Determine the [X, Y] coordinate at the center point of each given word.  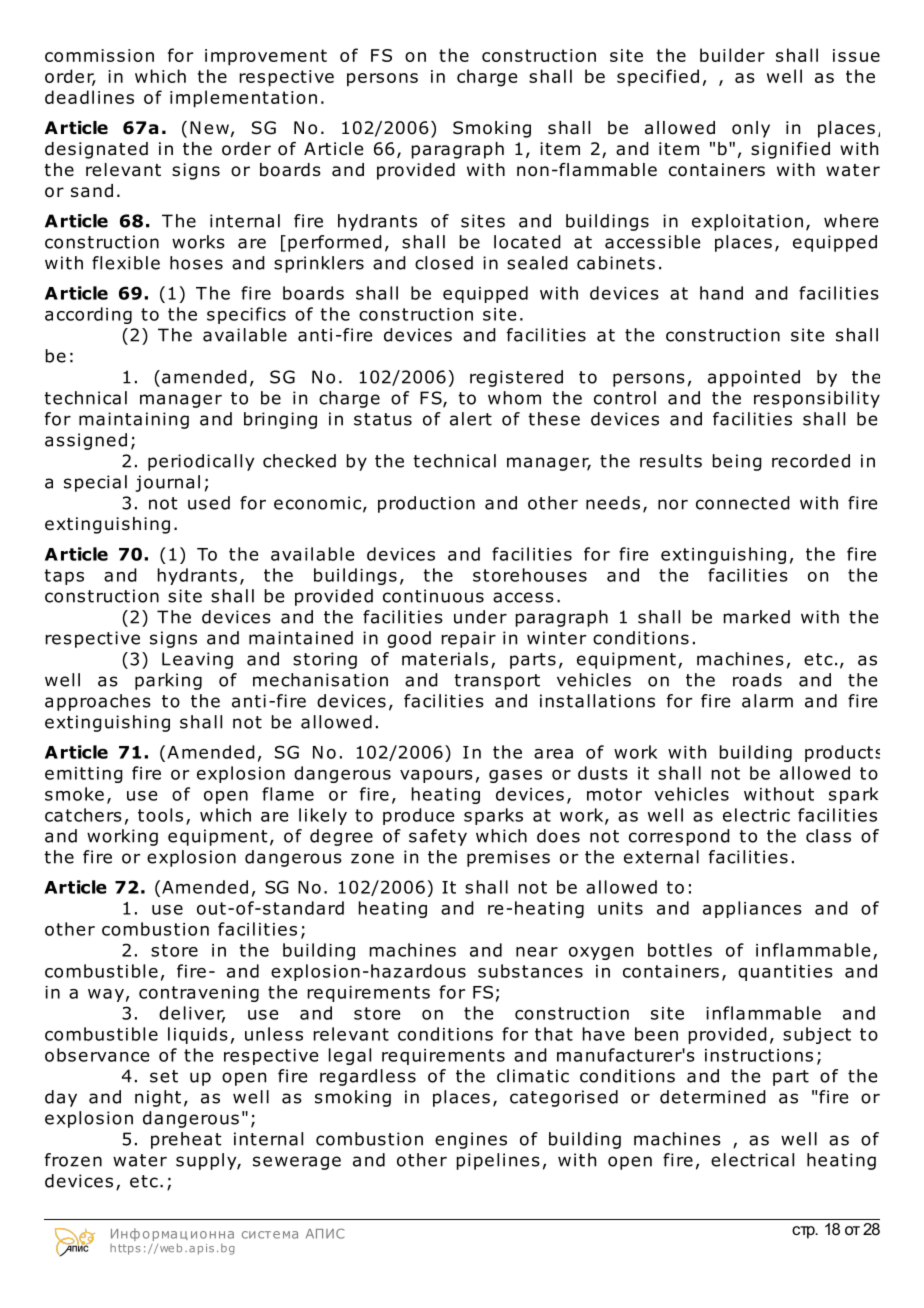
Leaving [197, 660]
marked [757, 617]
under [480, 617]
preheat [186, 1140]
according [88, 315]
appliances [752, 909]
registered [516, 378]
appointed [754, 378]
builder [732, 55]
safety [438, 837]
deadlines [89, 97]
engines [471, 1140]
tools [160, 815]
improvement [266, 57]
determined [713, 1097]
